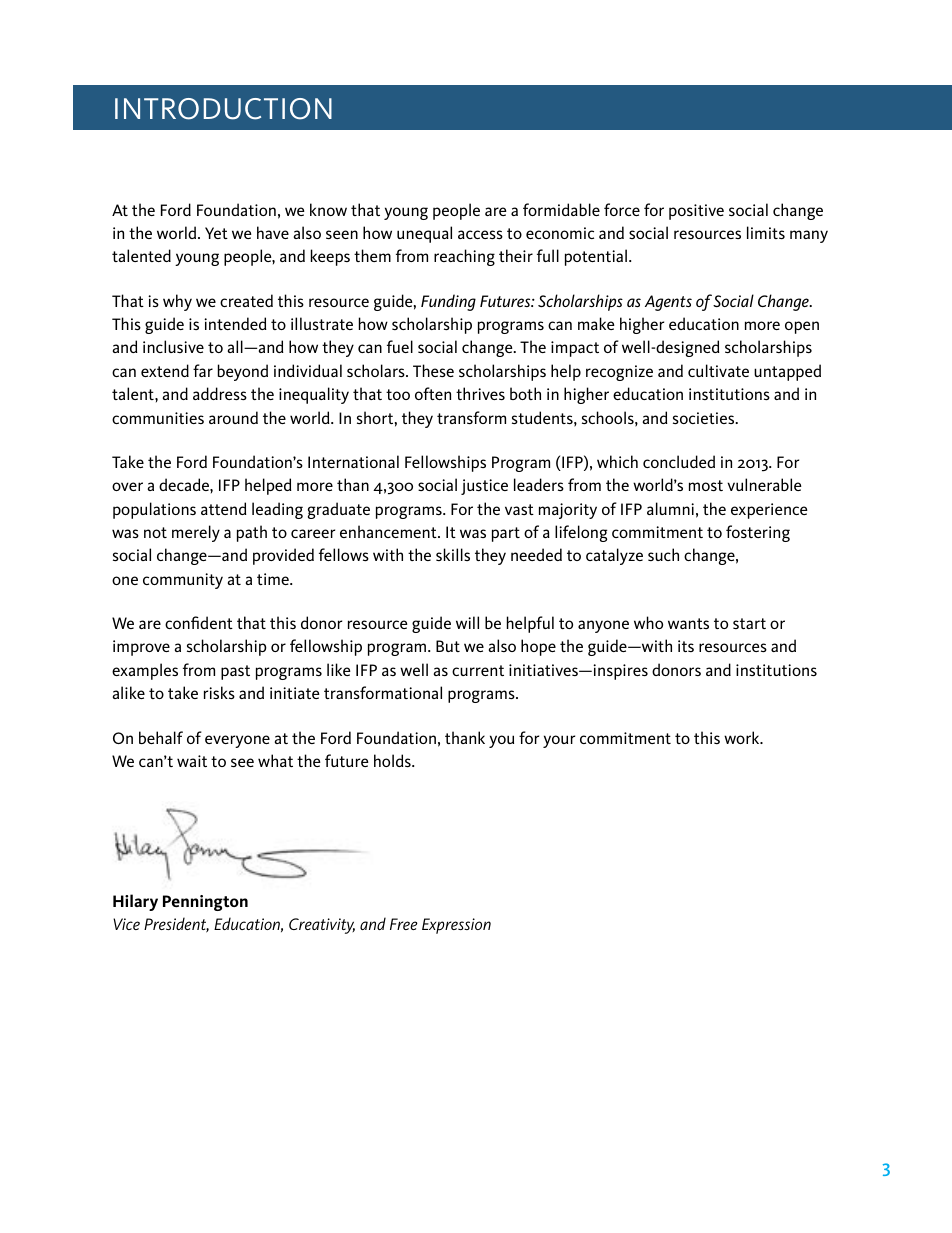 This page has width=952, height=1233. What do you see at coordinates (561, 209) in the page?
I see `formidable` at bounding box center [561, 209].
